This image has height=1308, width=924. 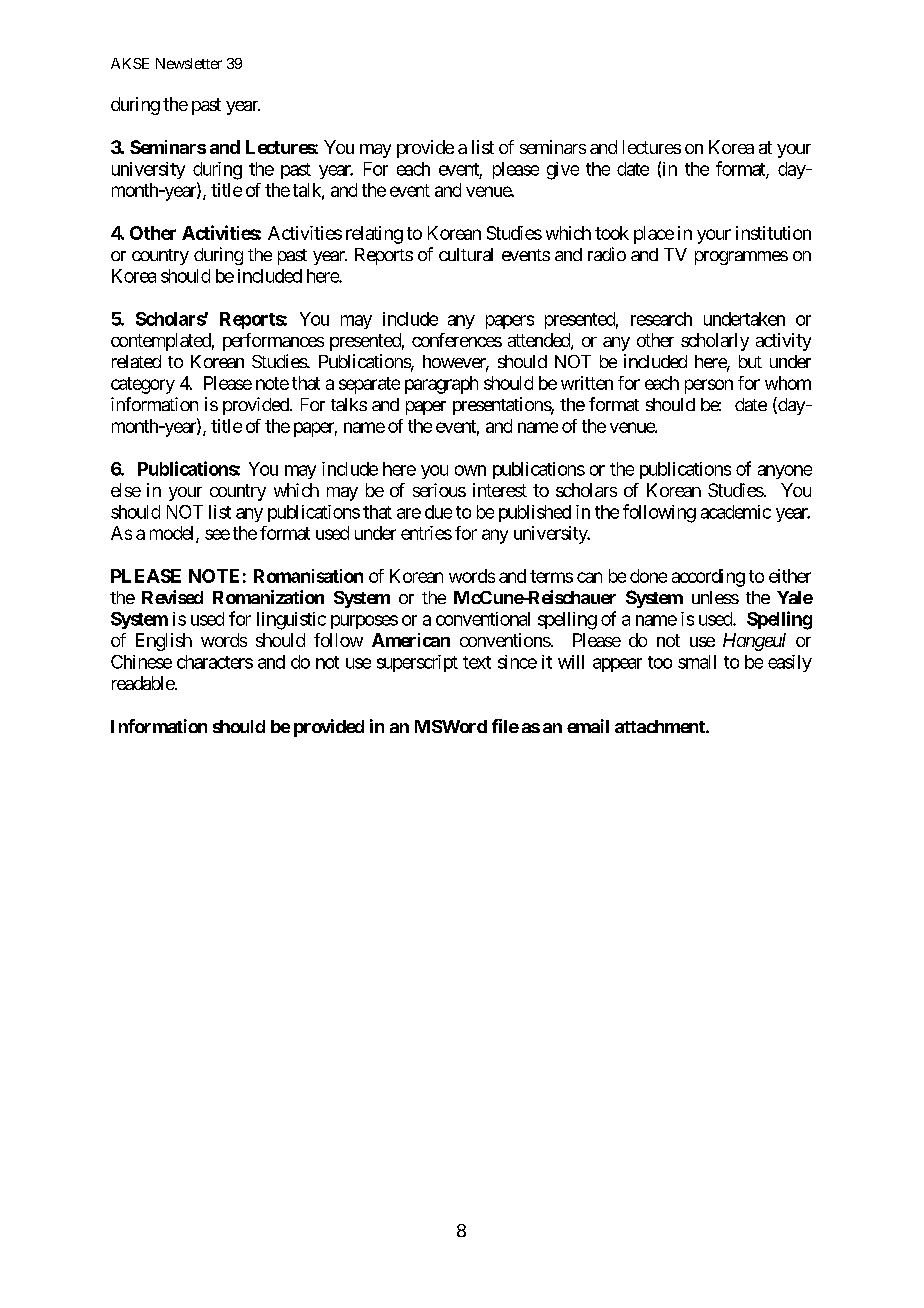 What do you see at coordinates (189, 63) in the image?
I see `Newsletter` at bounding box center [189, 63].
